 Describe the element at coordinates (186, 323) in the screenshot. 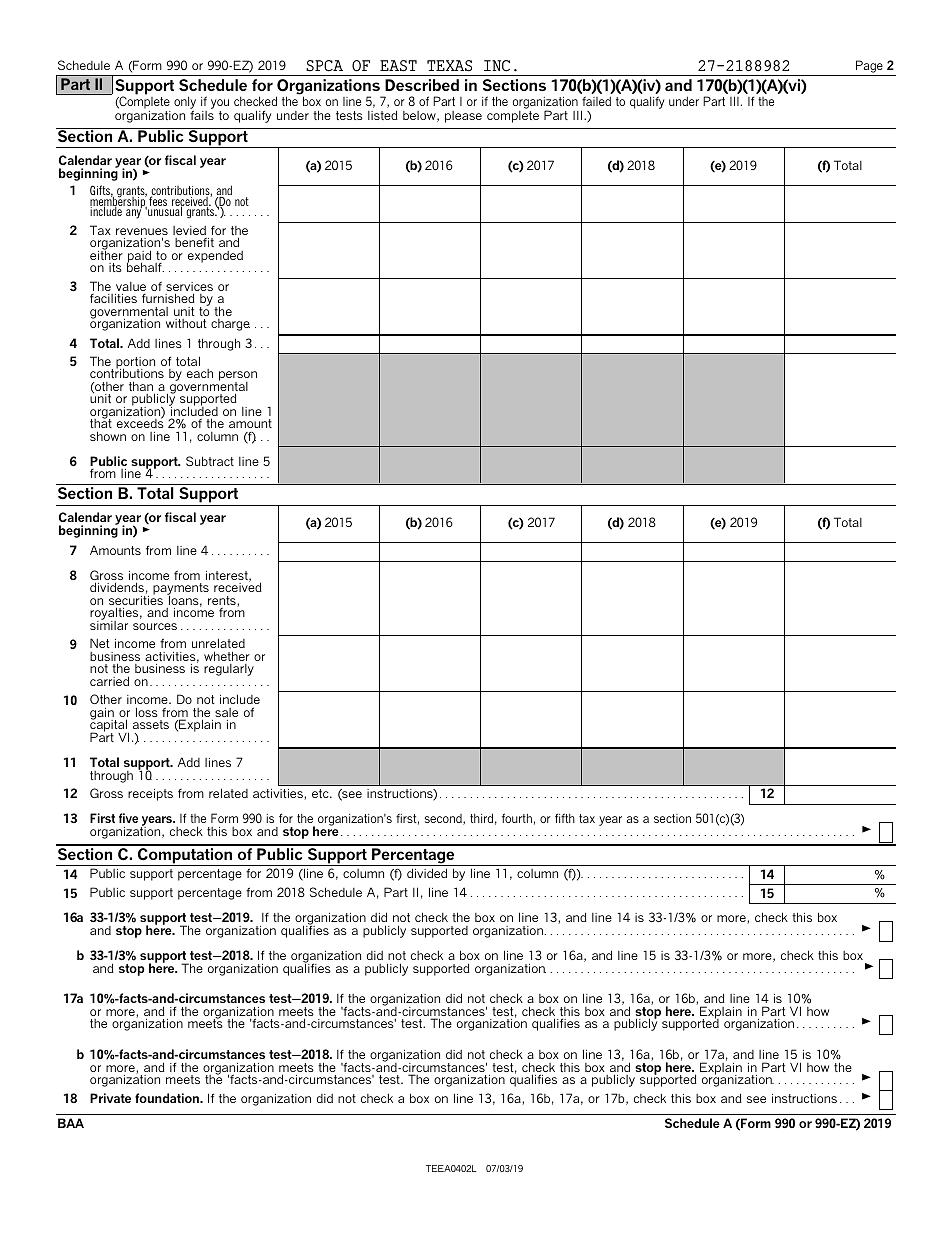

I see `without` at that location.
